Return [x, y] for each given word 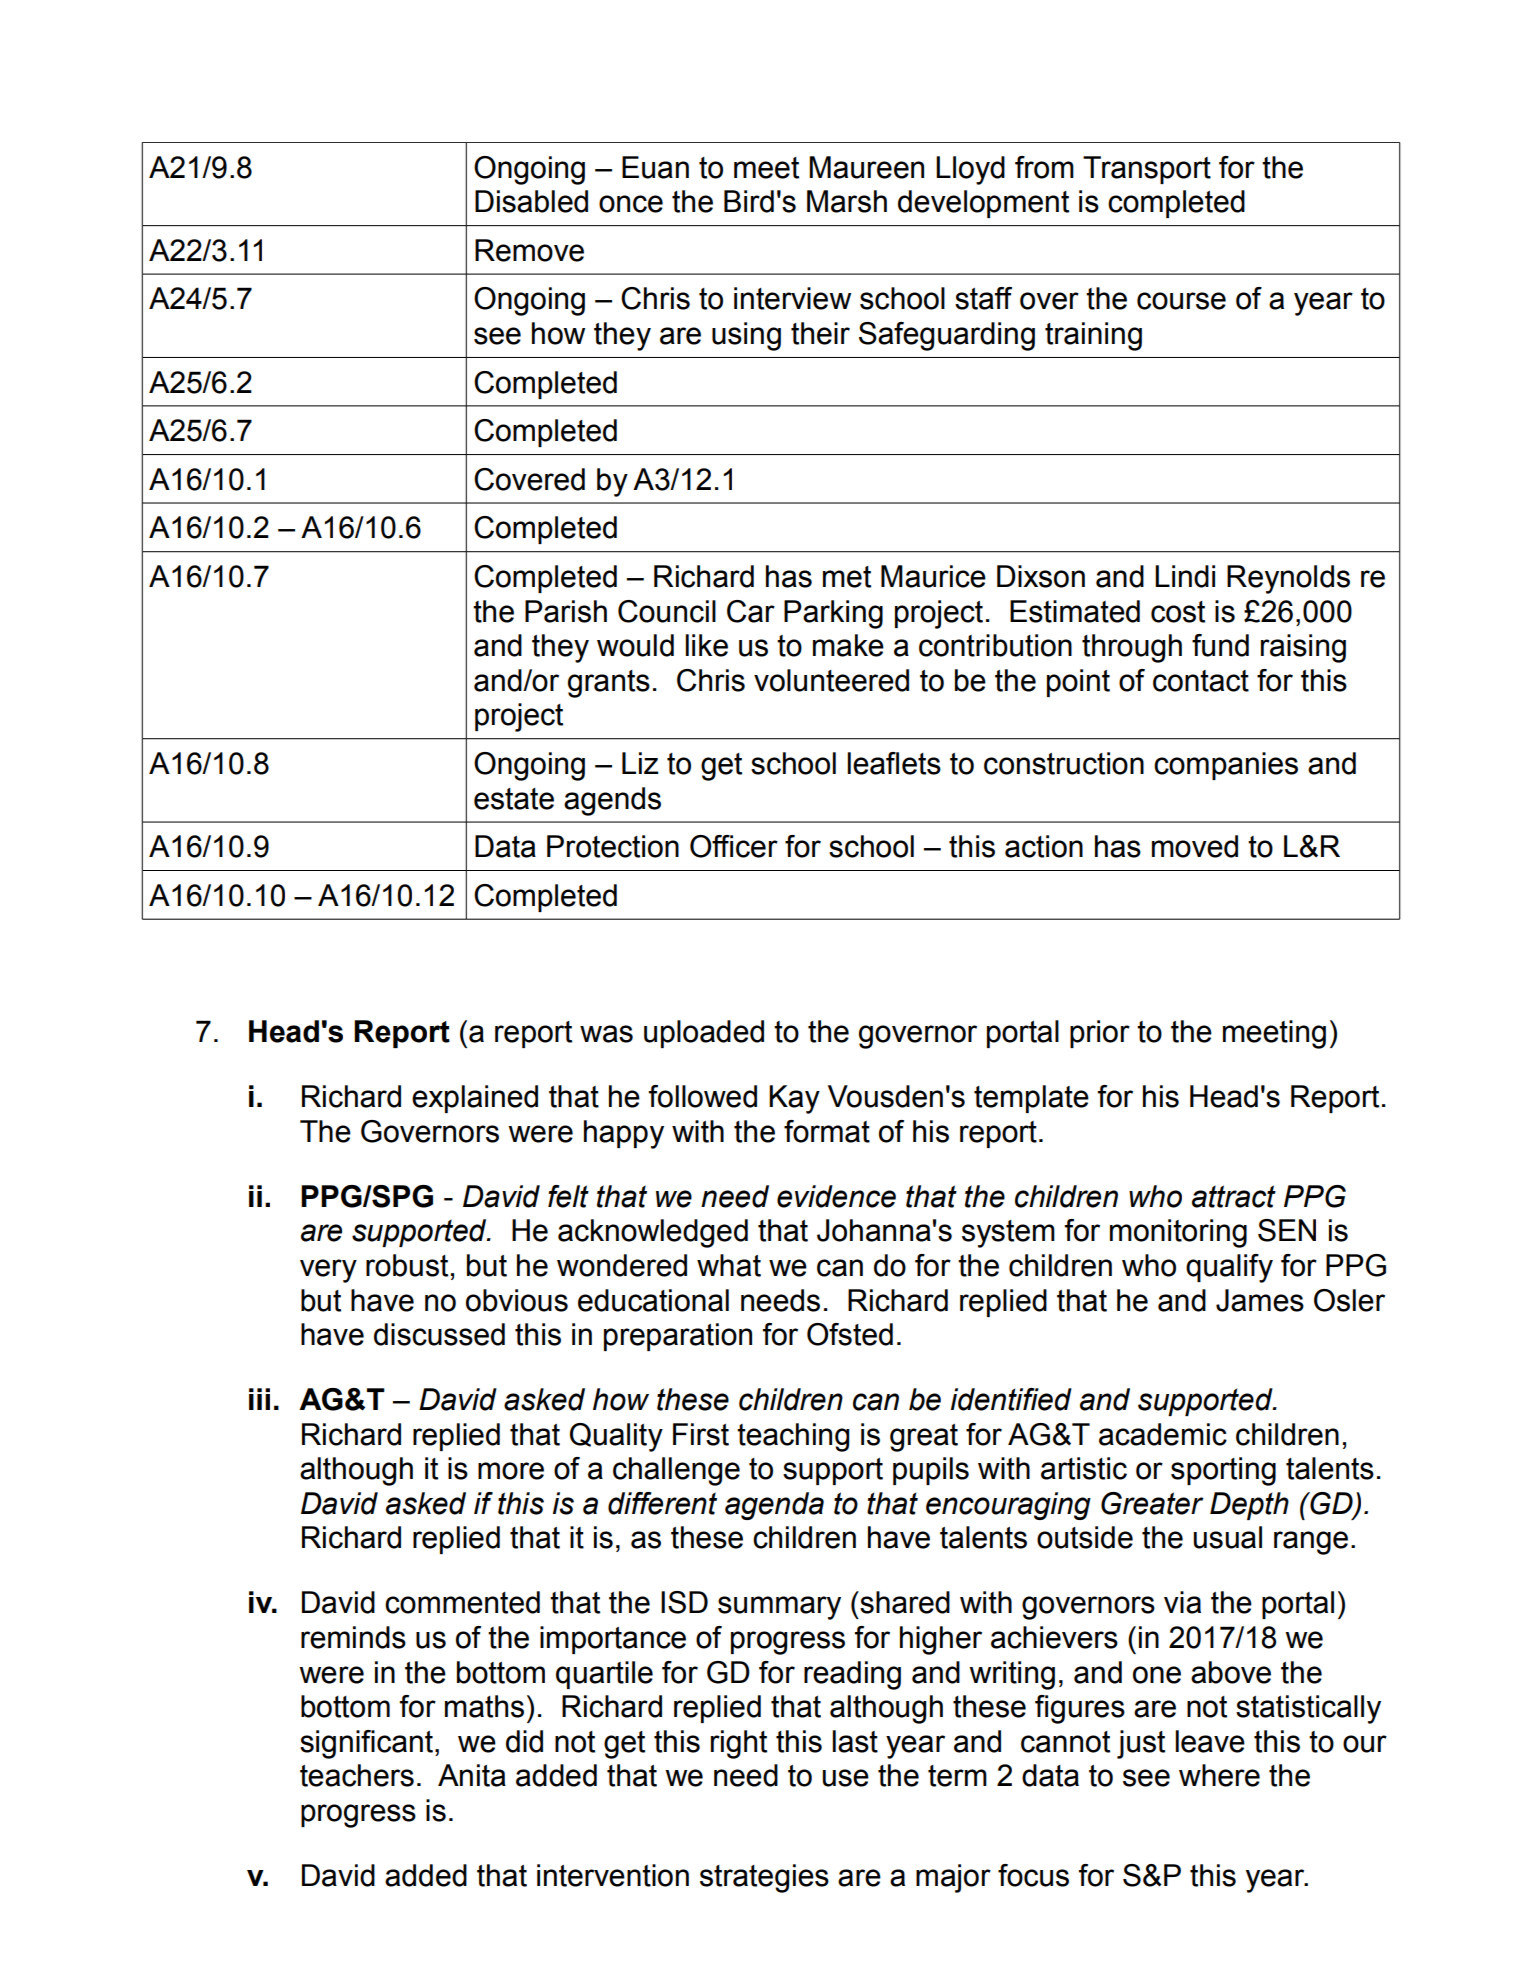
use [845, 1778]
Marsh [847, 201]
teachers [357, 1775]
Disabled [531, 201]
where [1219, 1775]
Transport [1147, 170]
